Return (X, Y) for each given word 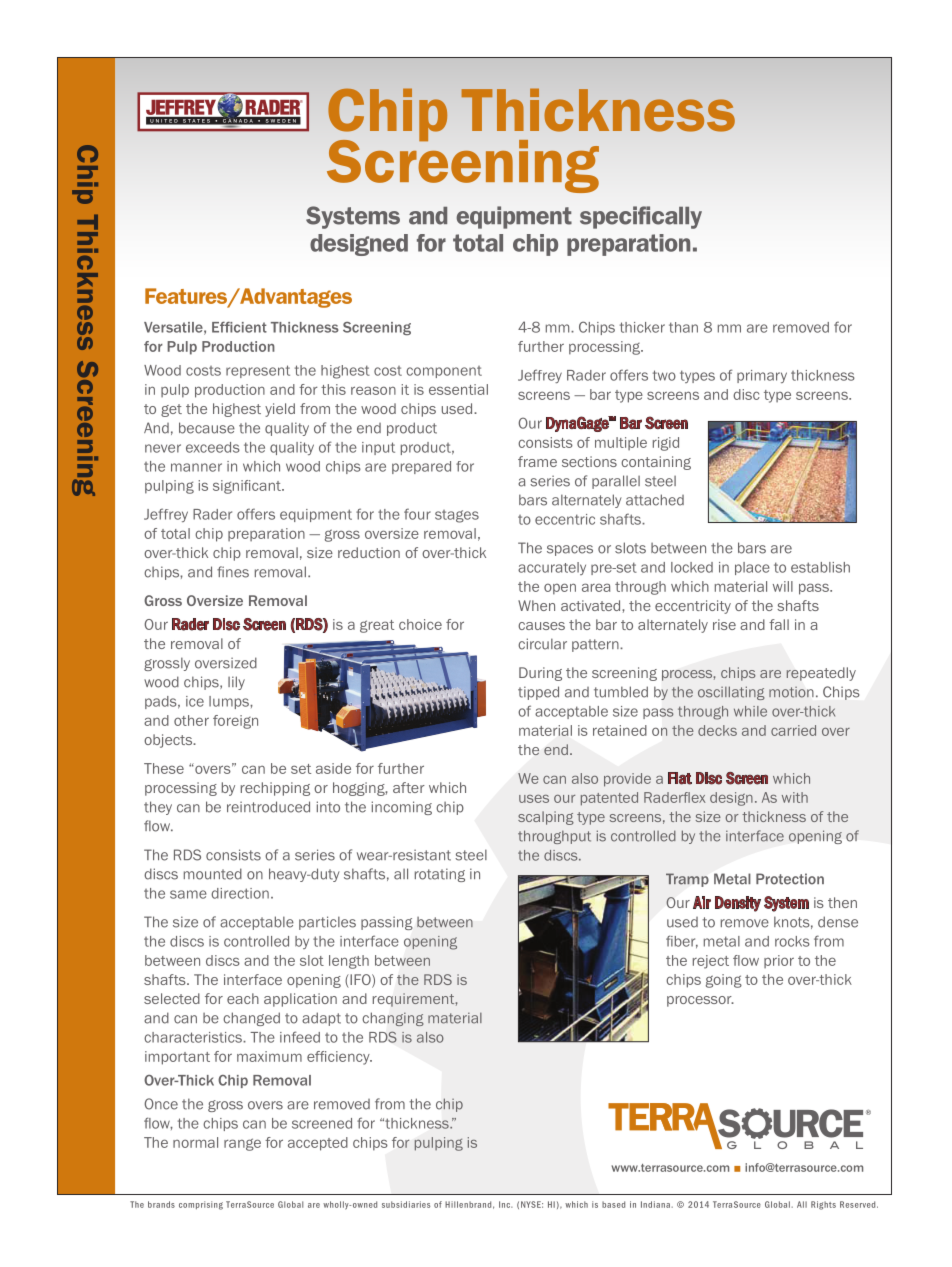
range (242, 1144)
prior (779, 961)
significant (248, 487)
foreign (235, 722)
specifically (641, 217)
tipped (538, 693)
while (750, 711)
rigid (666, 444)
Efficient (239, 327)
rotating (440, 875)
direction (240, 893)
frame (537, 461)
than (683, 327)
